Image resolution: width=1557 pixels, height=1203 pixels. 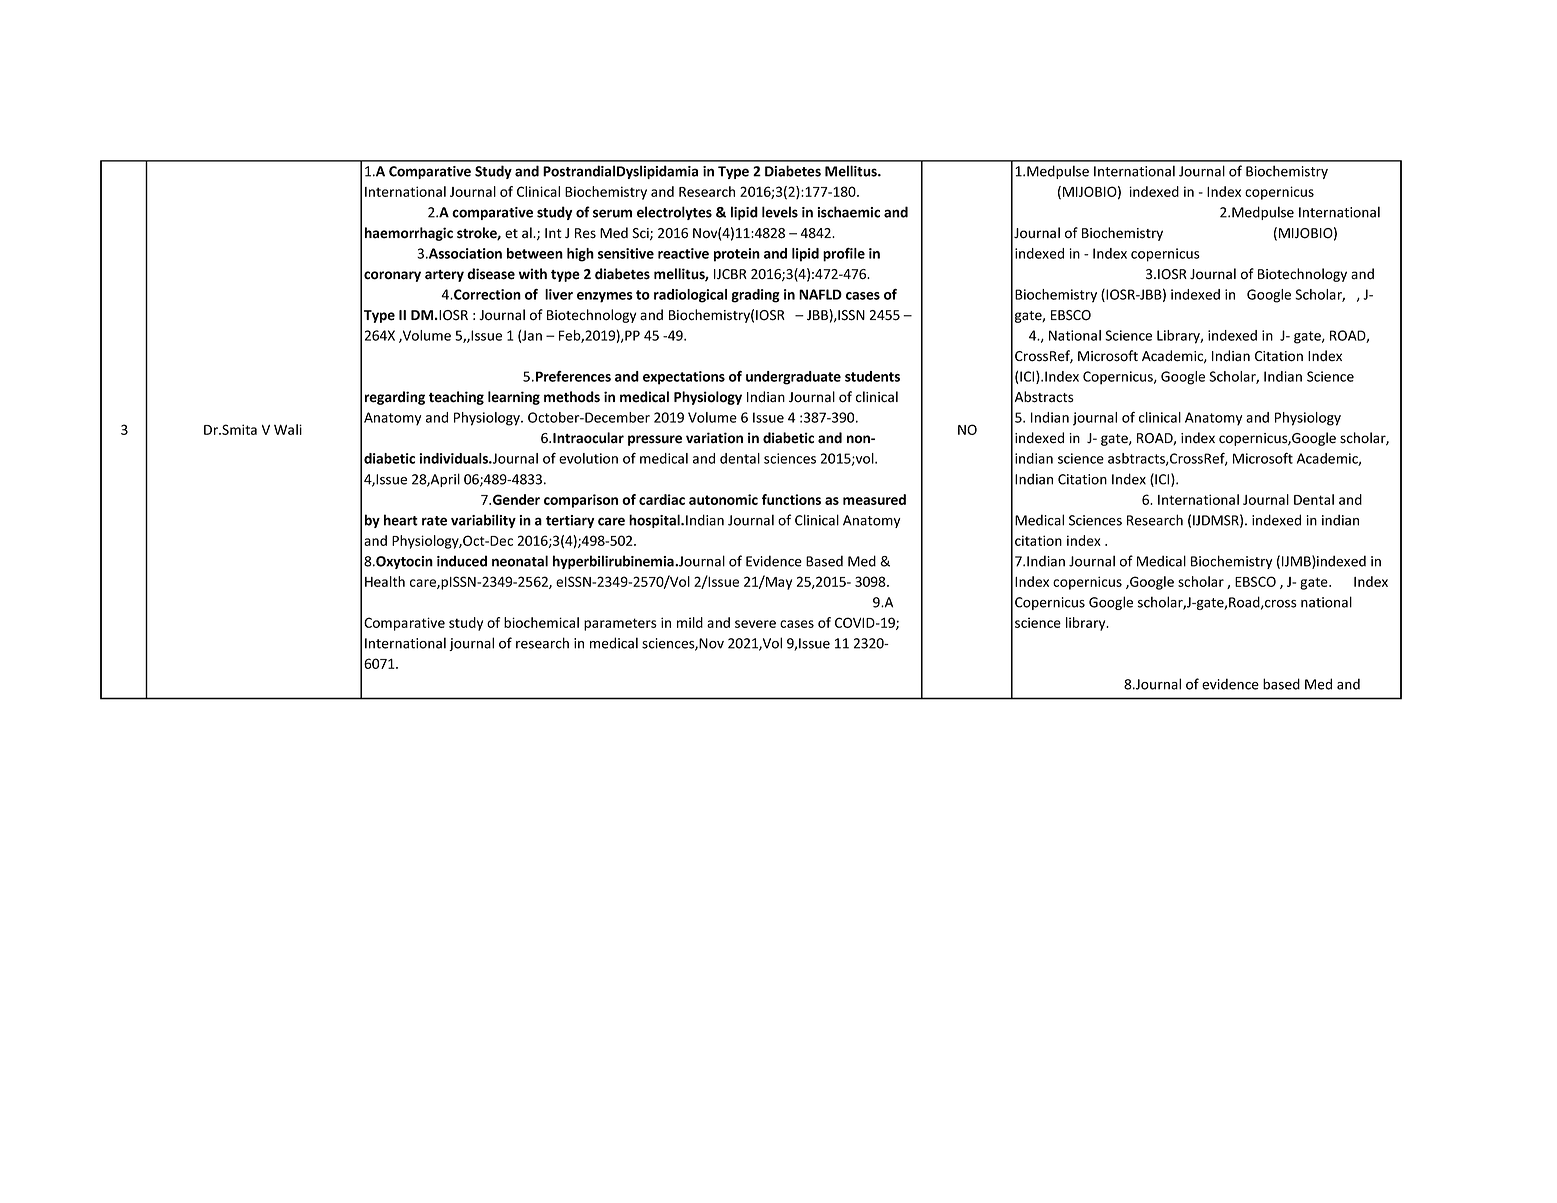 What do you see at coordinates (462, 561) in the image?
I see `induced` at bounding box center [462, 561].
